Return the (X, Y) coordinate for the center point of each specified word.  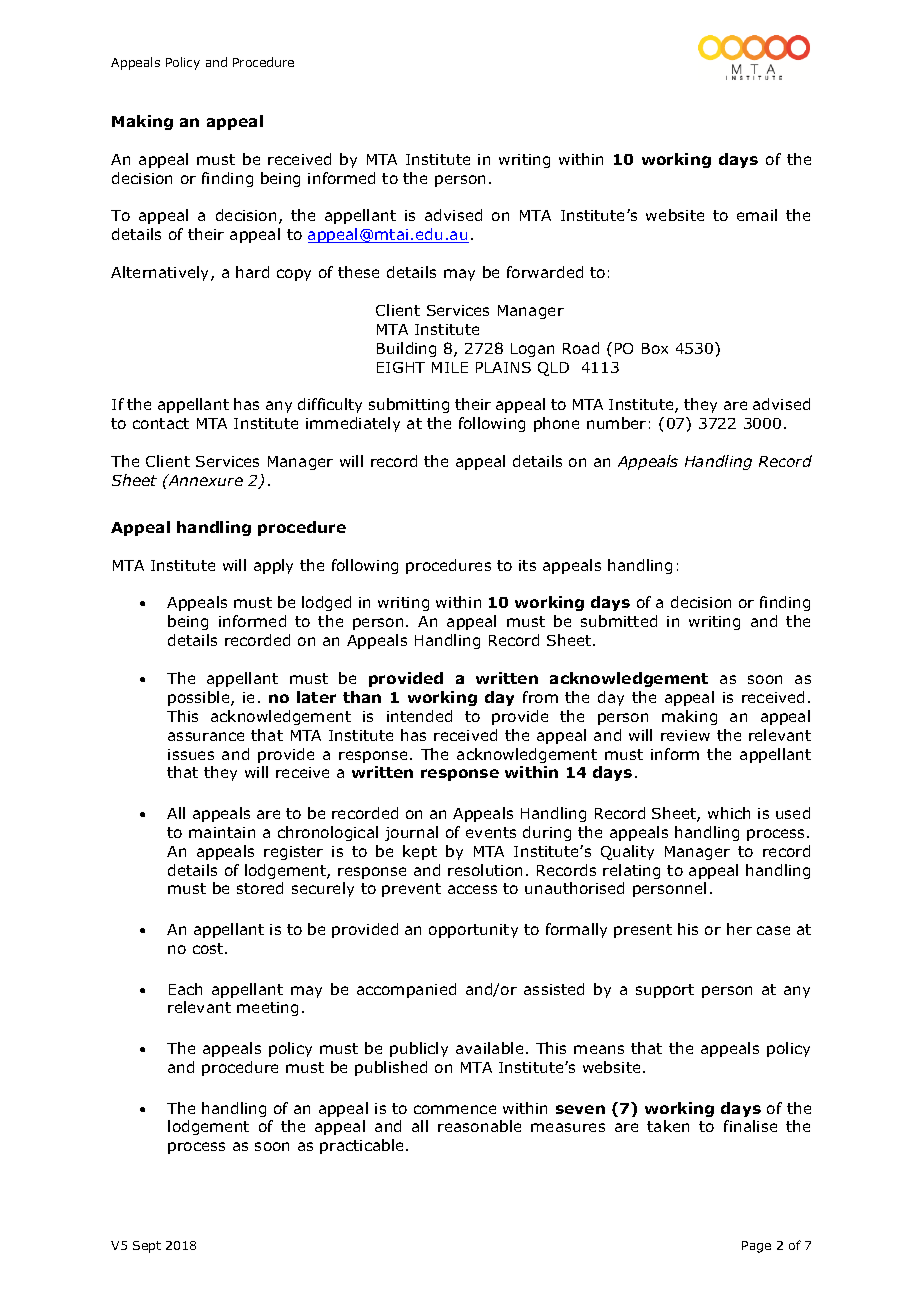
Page (756, 1247)
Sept (147, 1247)
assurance (206, 736)
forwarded (545, 272)
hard (252, 272)
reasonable (479, 1126)
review (685, 735)
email (757, 215)
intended (419, 716)
